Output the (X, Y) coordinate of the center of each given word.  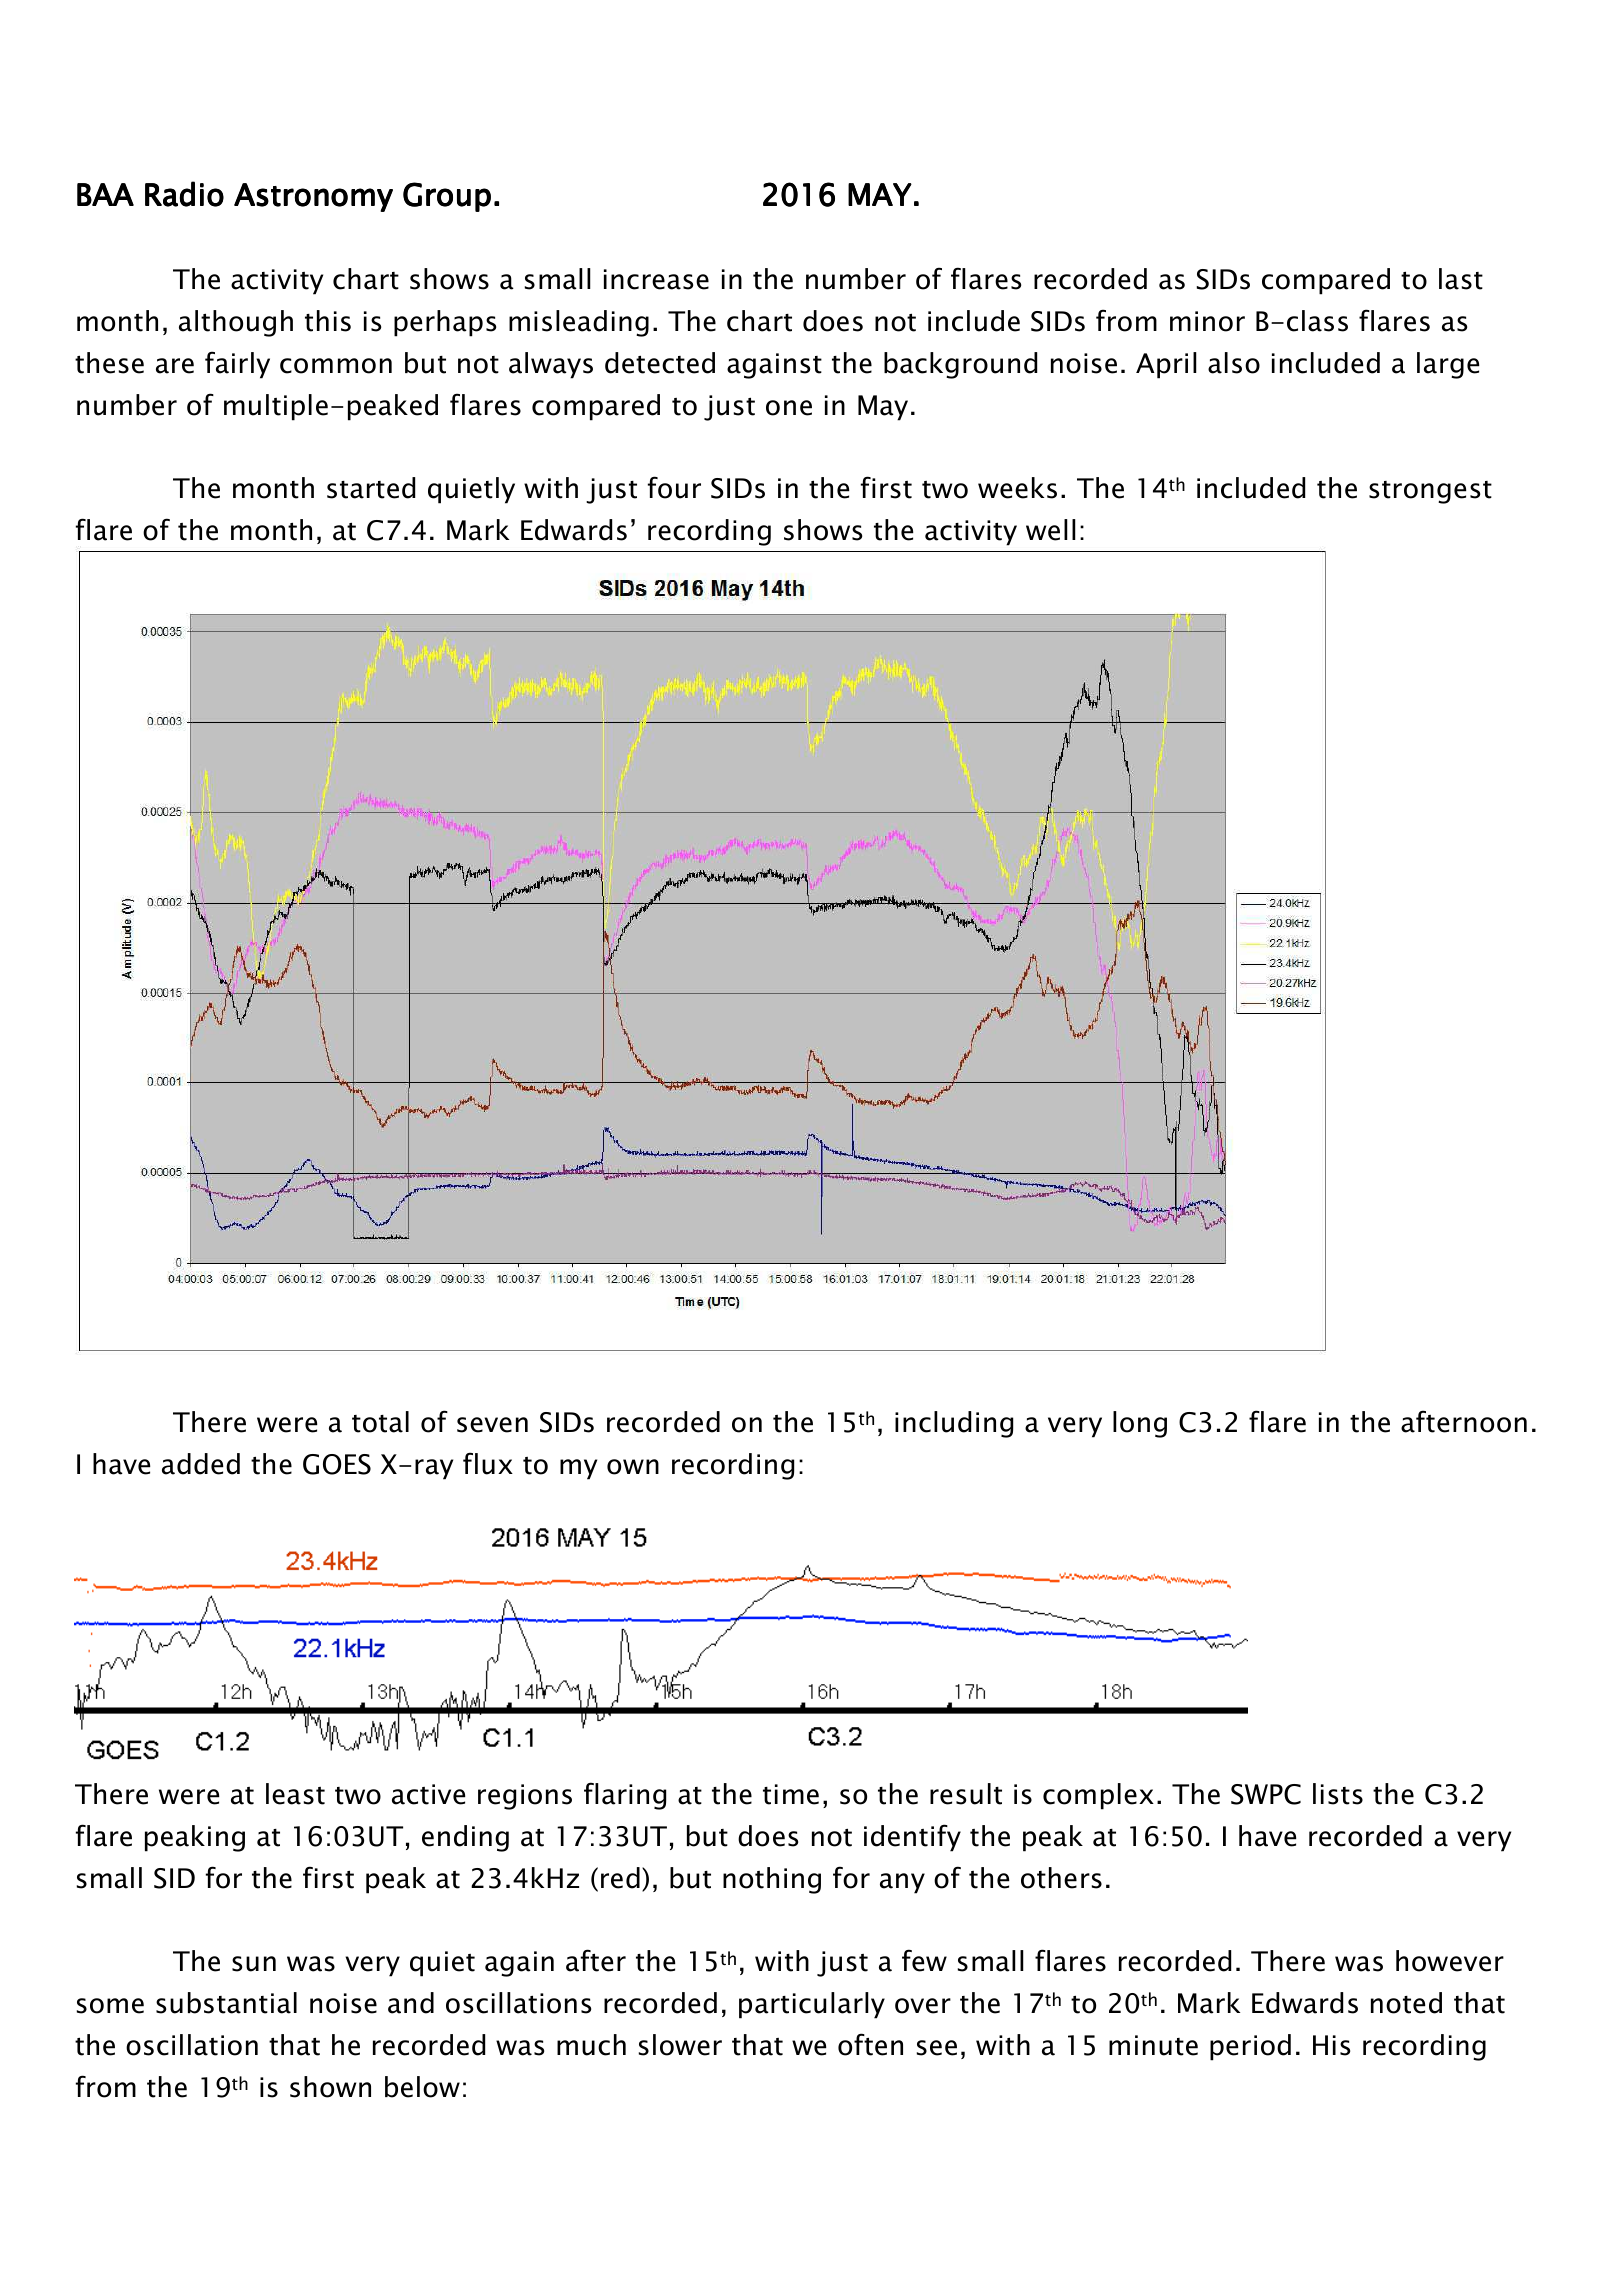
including (954, 1424)
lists (1338, 1794)
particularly (812, 2005)
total (380, 1422)
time (791, 1794)
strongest (1430, 492)
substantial (226, 2003)
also (1234, 363)
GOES (337, 1464)
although (236, 323)
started (371, 488)
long (1140, 1424)
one (789, 408)
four (674, 487)
